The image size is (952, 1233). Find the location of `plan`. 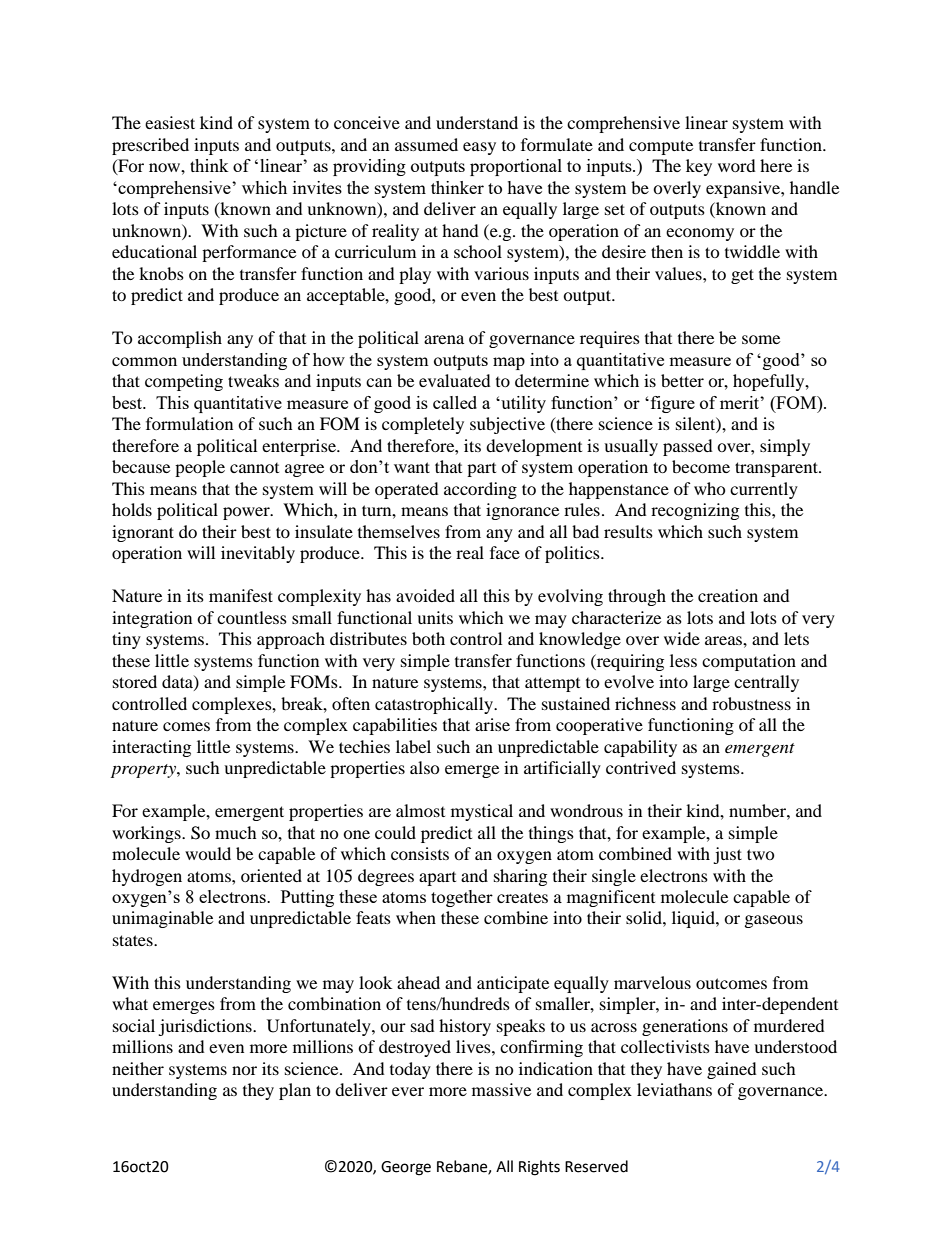

plan is located at coordinates (295, 1091).
